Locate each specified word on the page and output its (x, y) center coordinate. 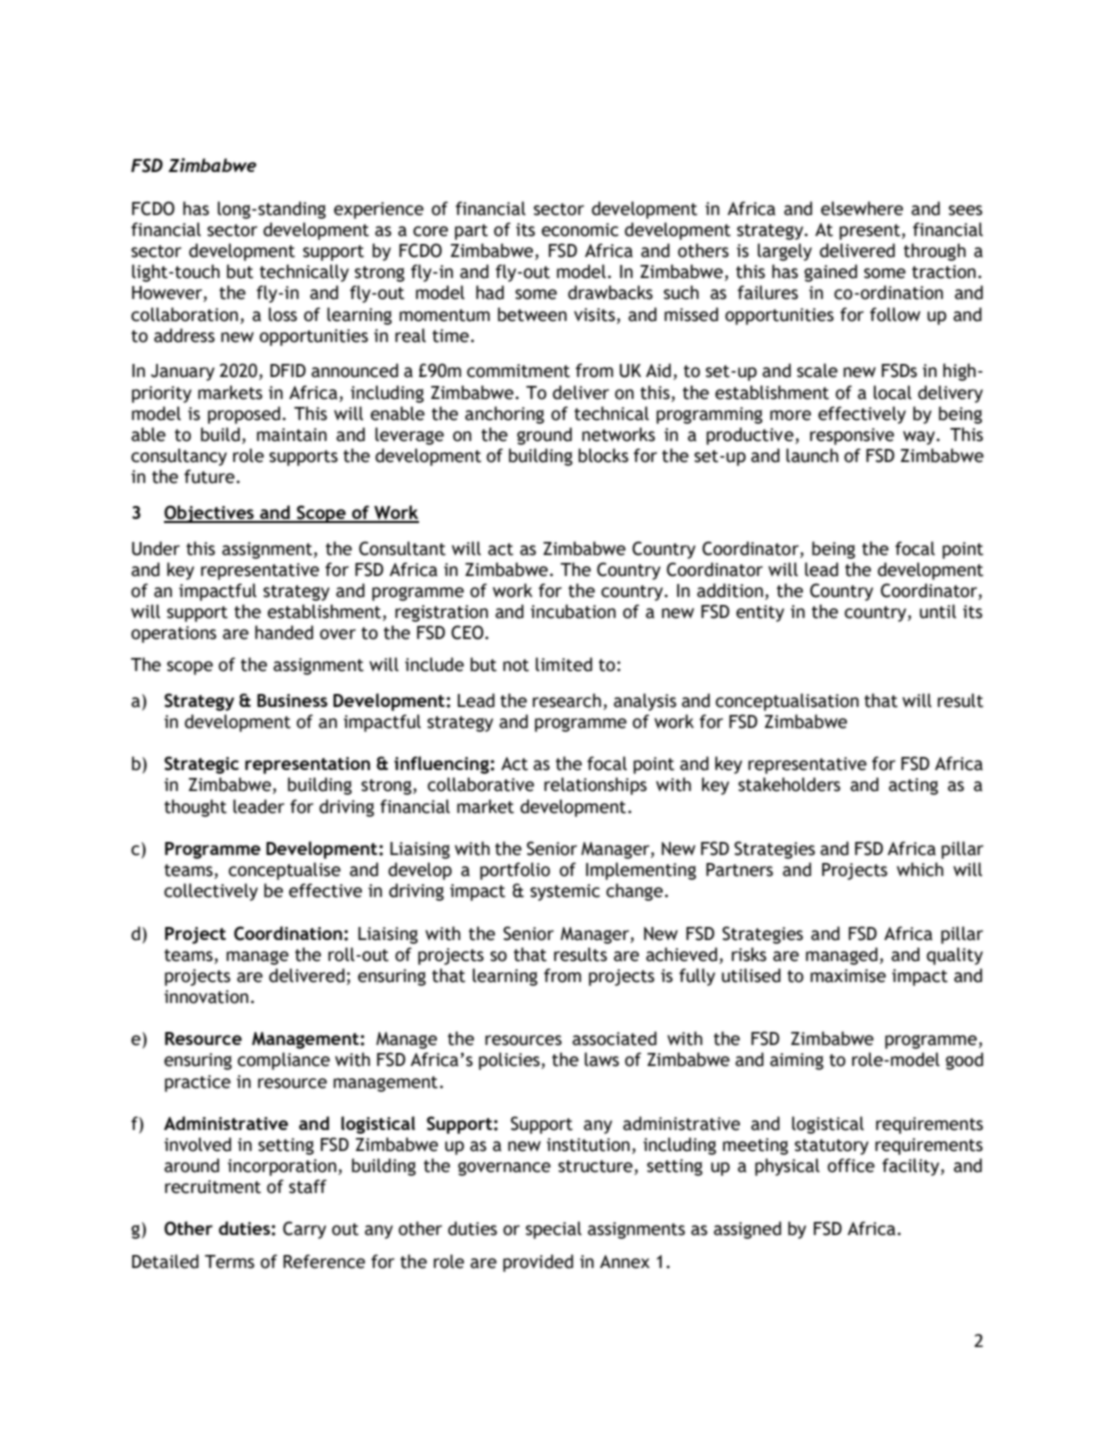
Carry (304, 1230)
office (851, 1165)
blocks (603, 455)
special (554, 1230)
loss (283, 314)
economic (580, 230)
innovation (206, 997)
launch (812, 455)
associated (614, 1038)
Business (292, 700)
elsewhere (862, 208)
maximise (848, 976)
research (567, 700)
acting (913, 786)
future (210, 476)
